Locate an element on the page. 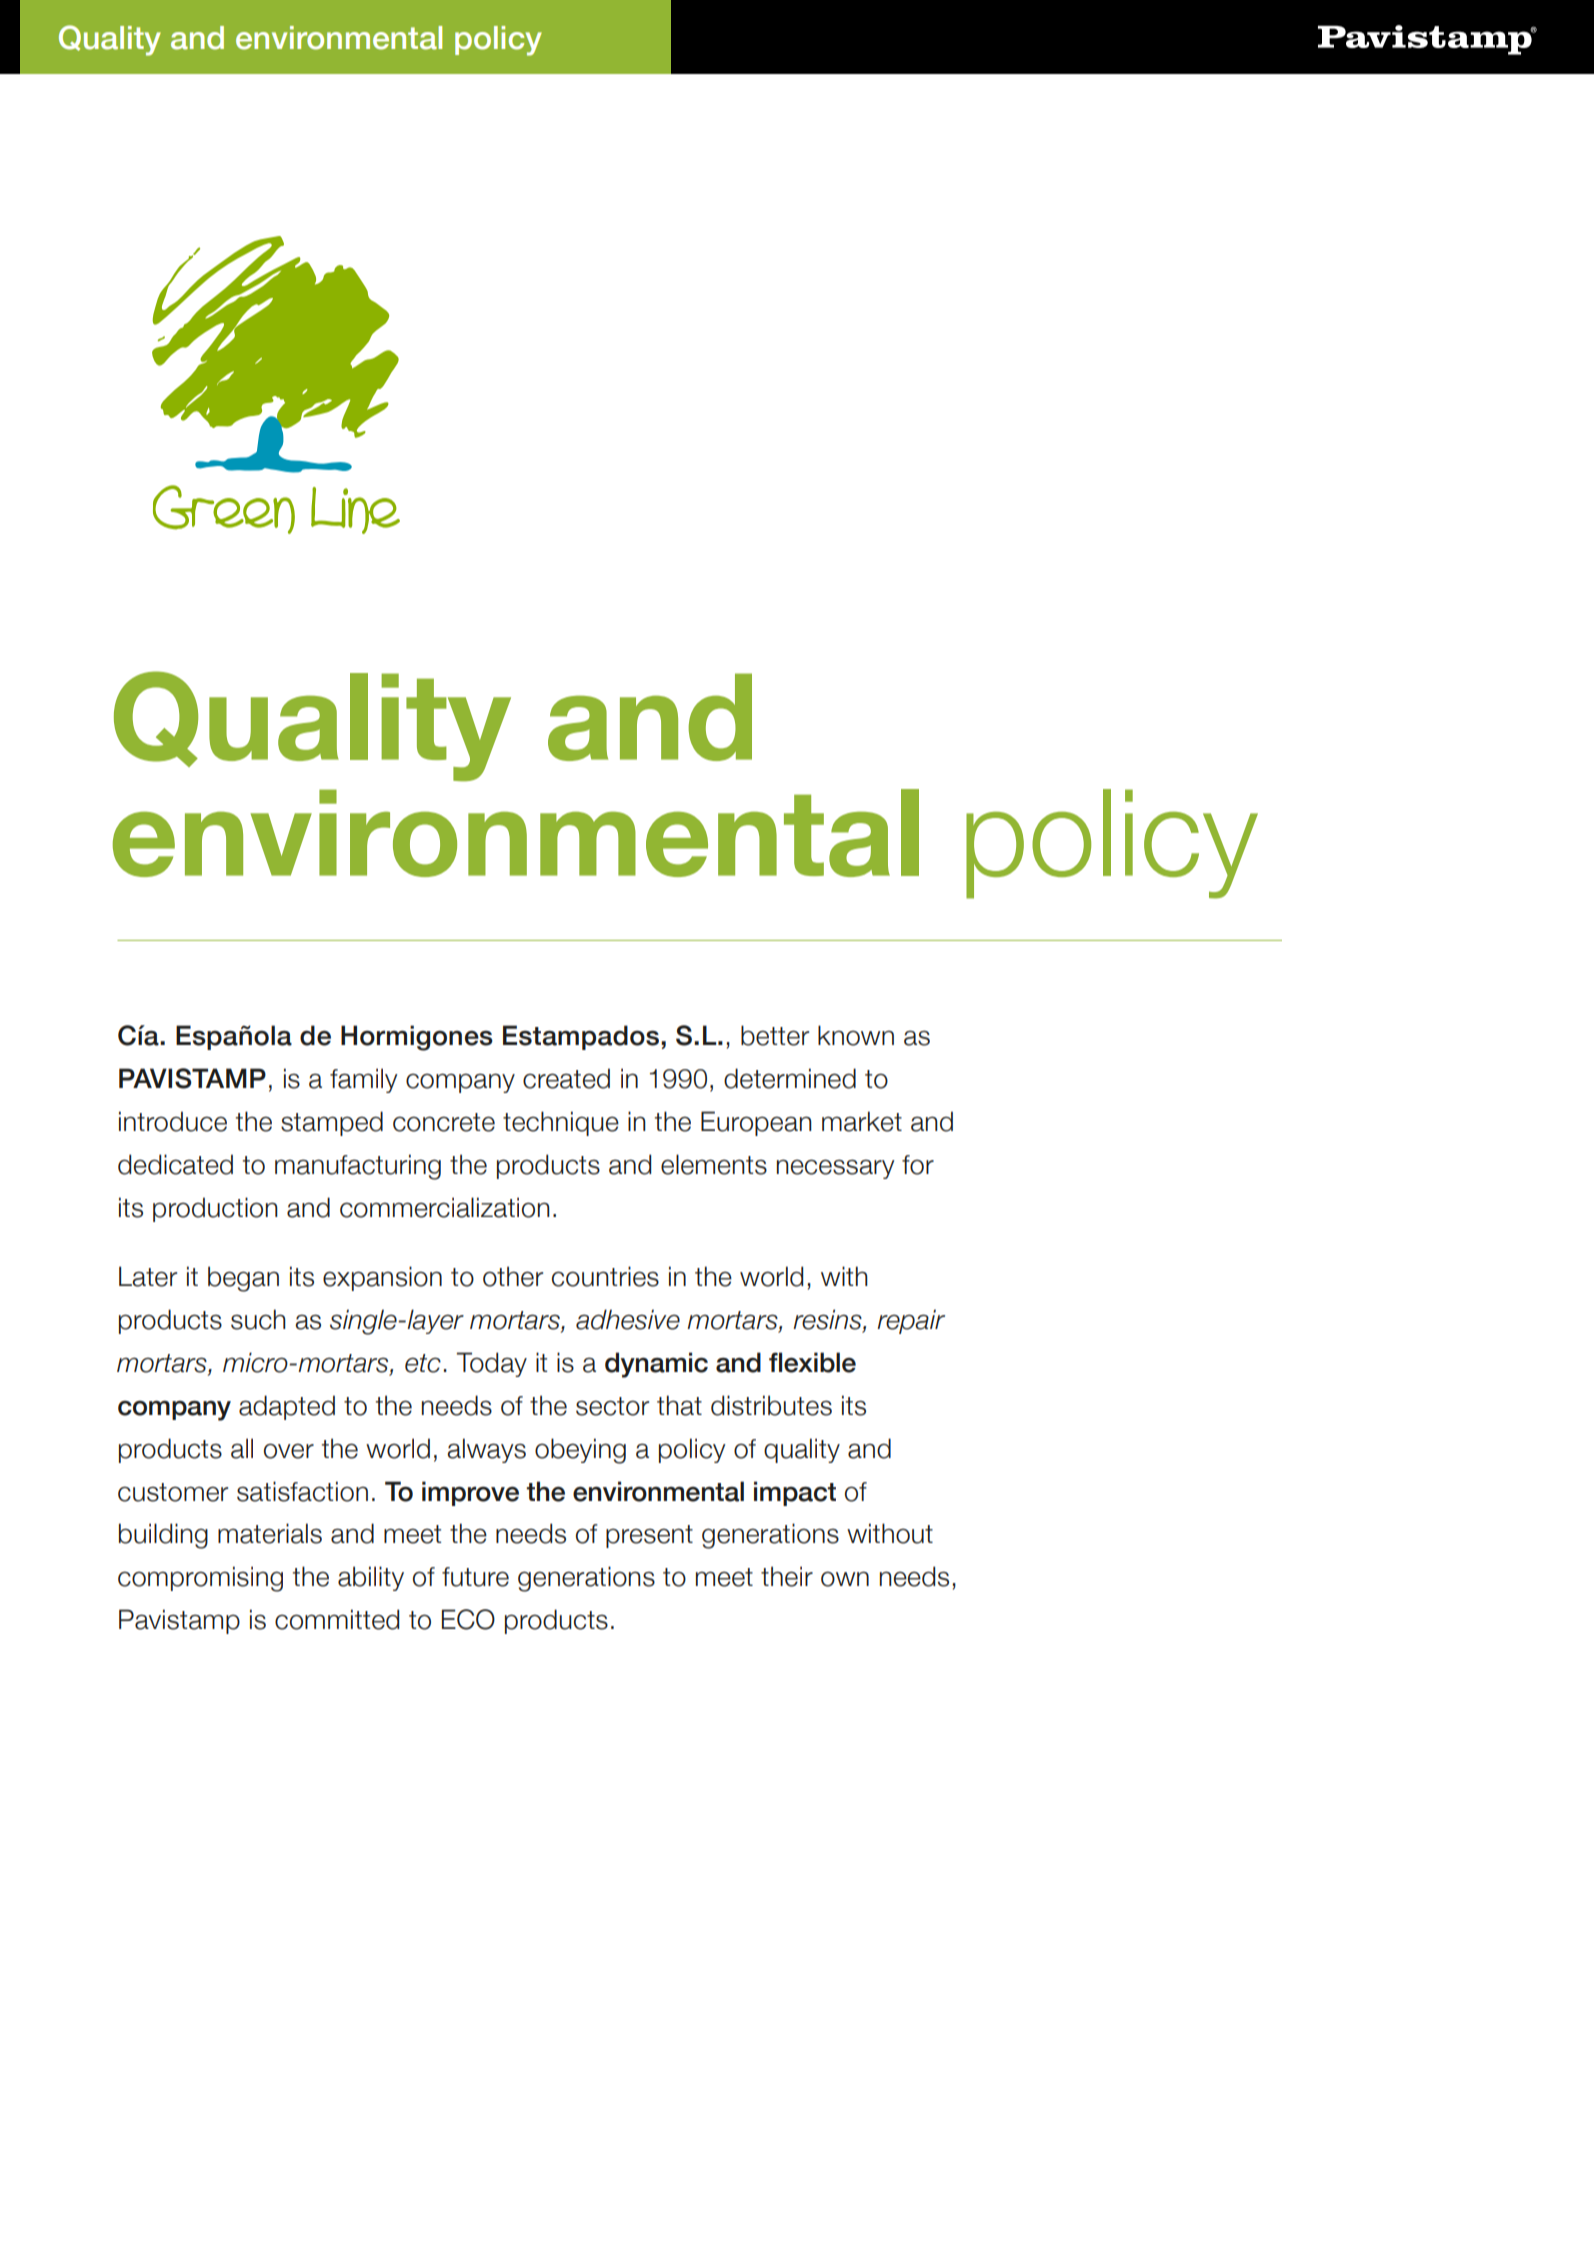 The height and width of the document is (2254, 1594). production is located at coordinates (215, 1209).
